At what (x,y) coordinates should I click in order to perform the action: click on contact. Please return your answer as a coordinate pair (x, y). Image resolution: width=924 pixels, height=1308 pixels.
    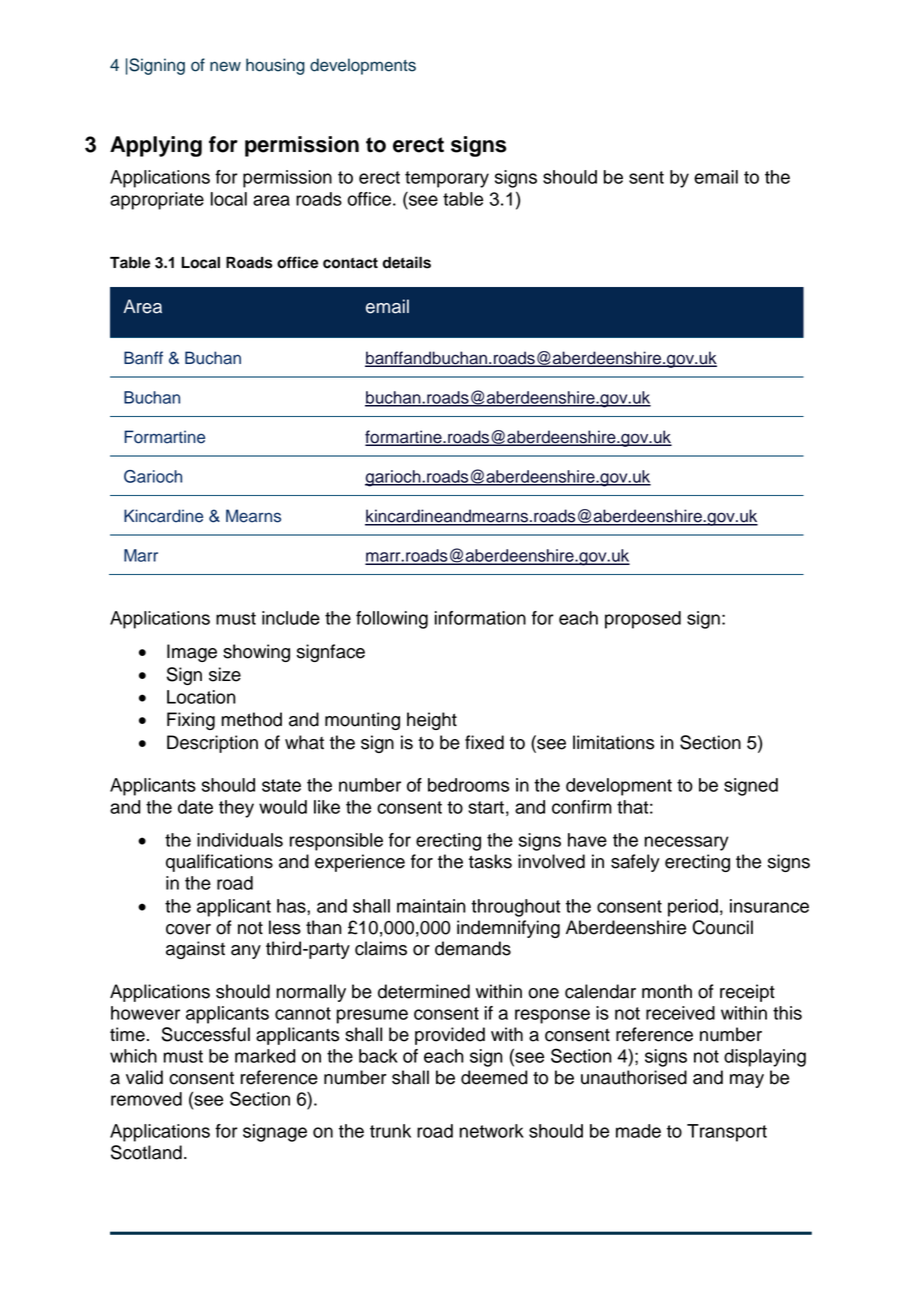
    Looking at the image, I should click on (350, 263).
